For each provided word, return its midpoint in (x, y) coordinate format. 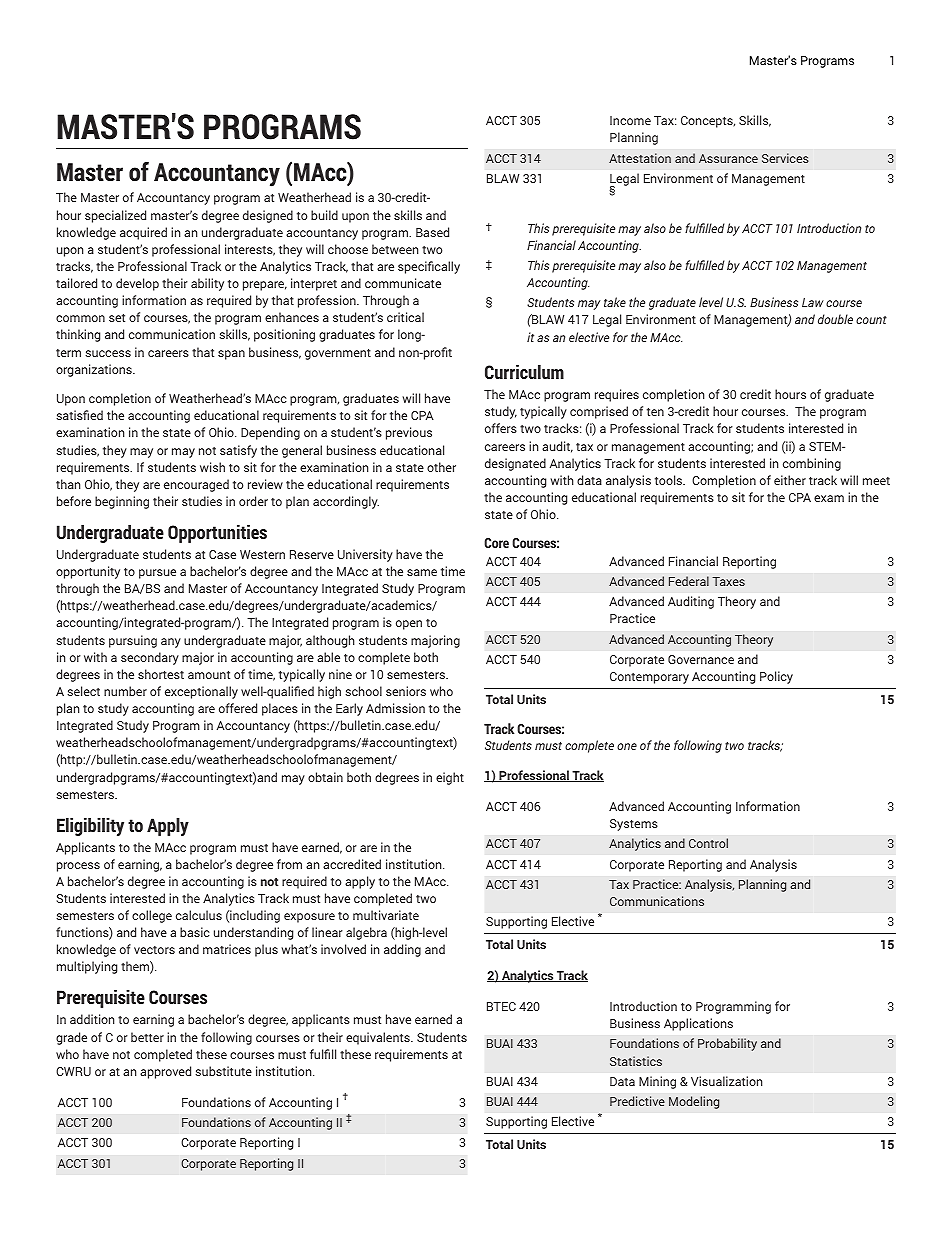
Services (785, 158)
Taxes (728, 581)
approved (165, 1072)
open (409, 625)
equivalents (379, 1038)
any (171, 643)
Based (432, 232)
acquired (143, 233)
